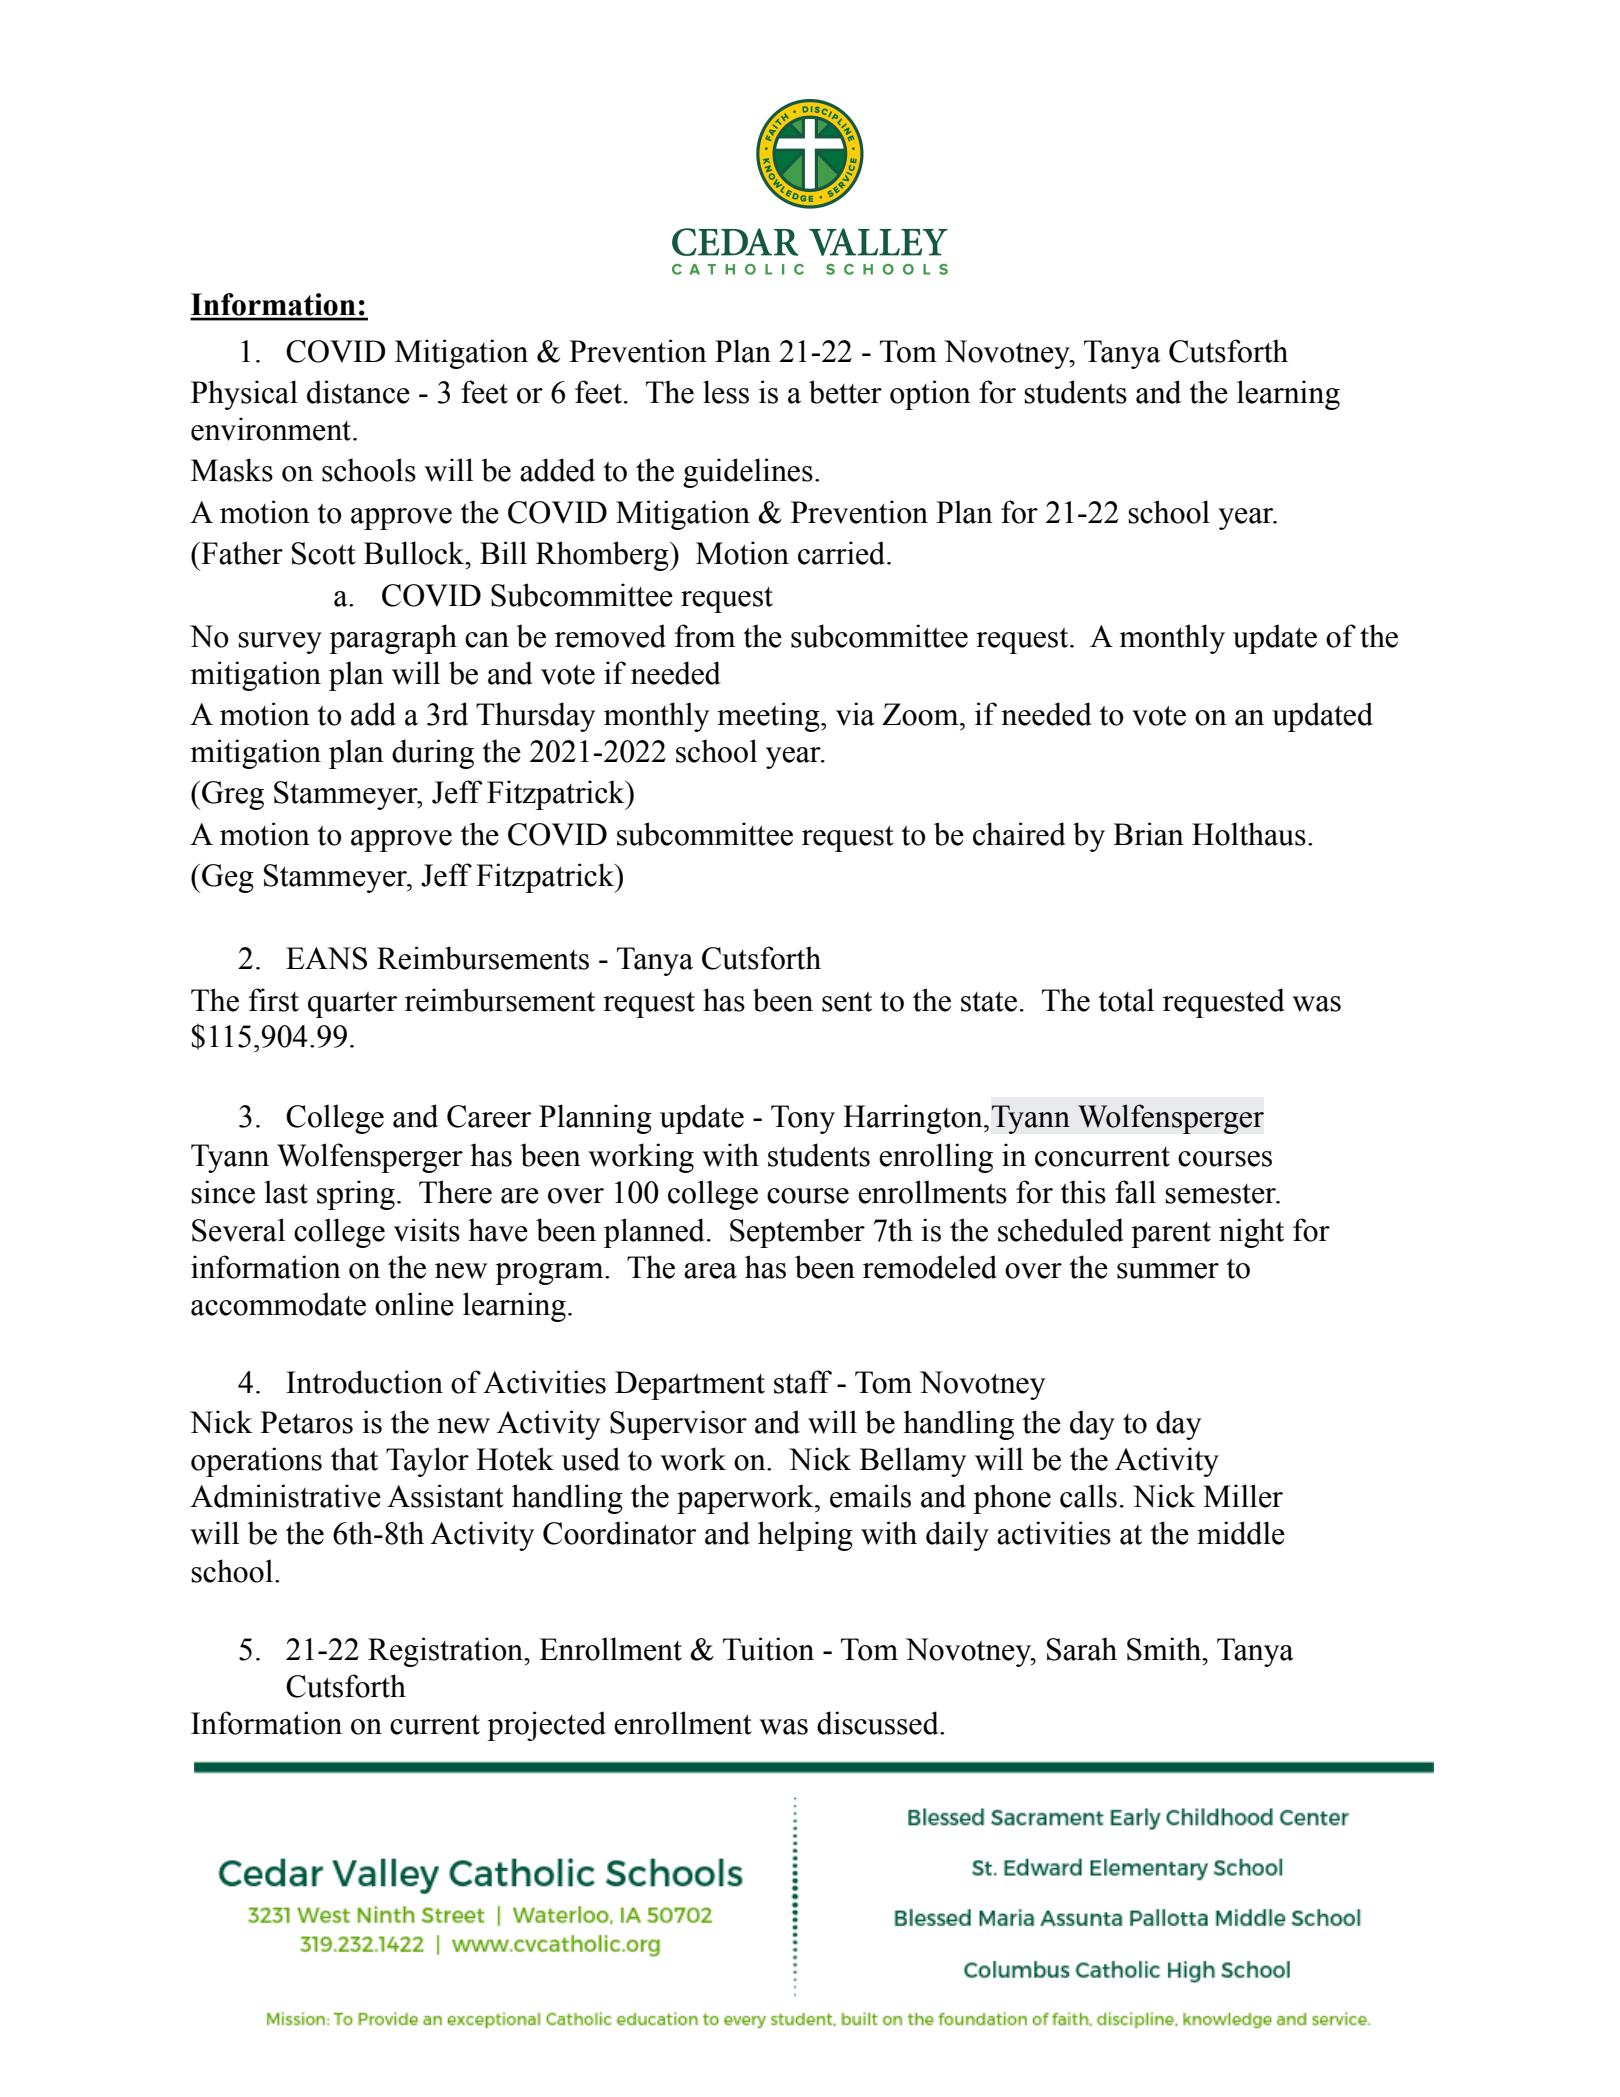 This image has height=2097, width=1620. Describe the element at coordinates (930, 395) in the image. I see `option` at that location.
